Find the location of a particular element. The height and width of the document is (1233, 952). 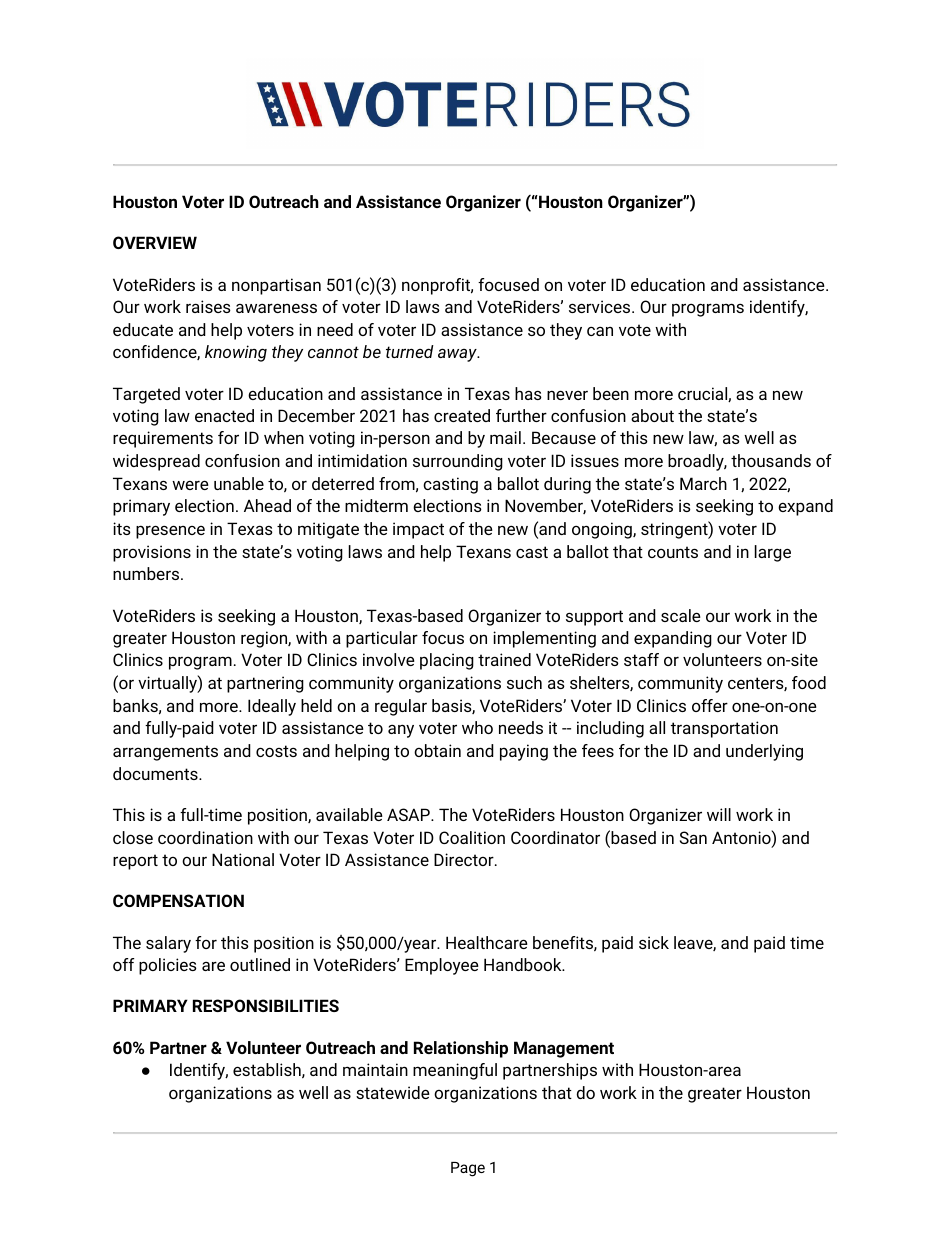

Page is located at coordinates (468, 1169).
